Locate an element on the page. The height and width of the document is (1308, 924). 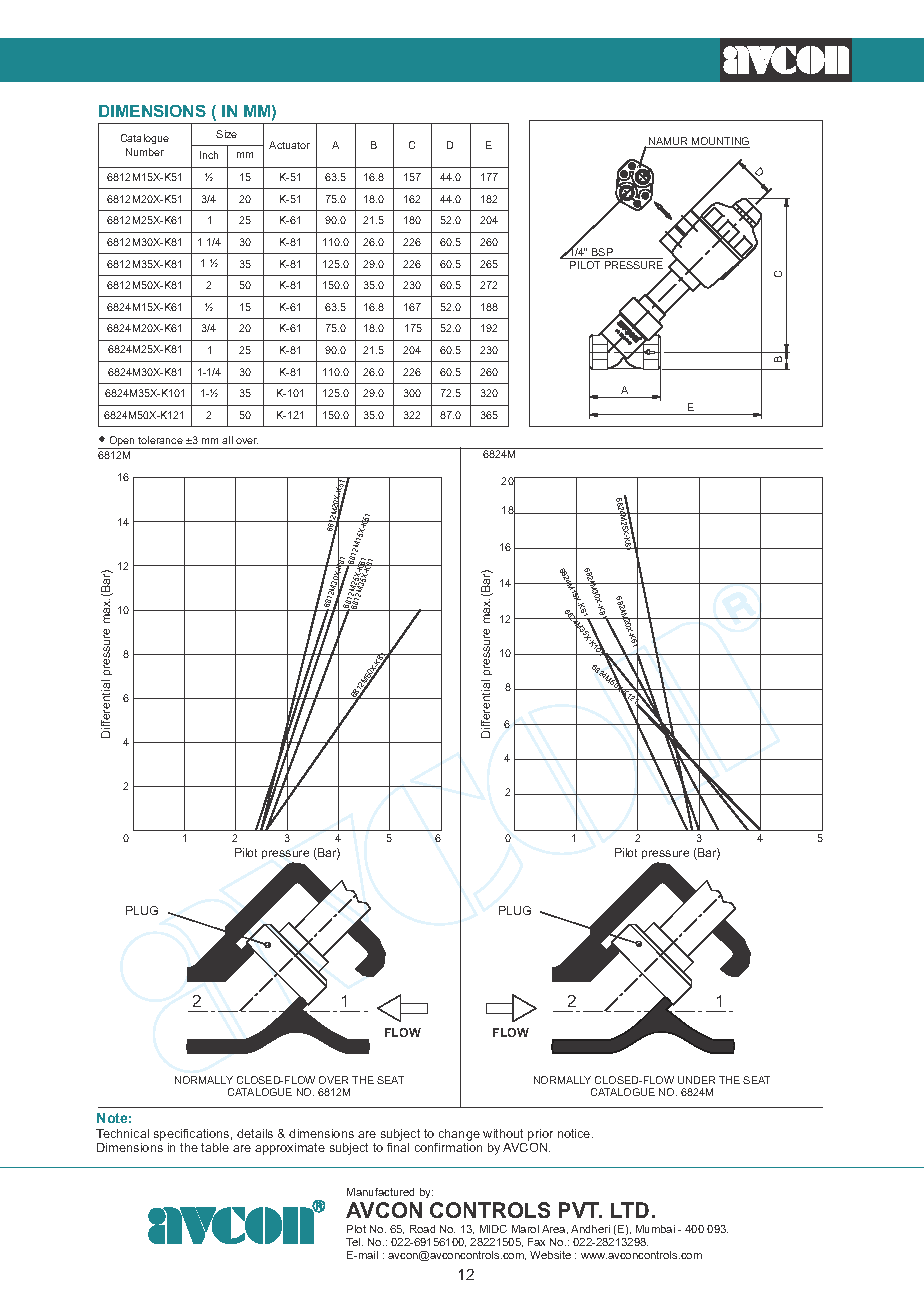
Open is located at coordinates (122, 442).
